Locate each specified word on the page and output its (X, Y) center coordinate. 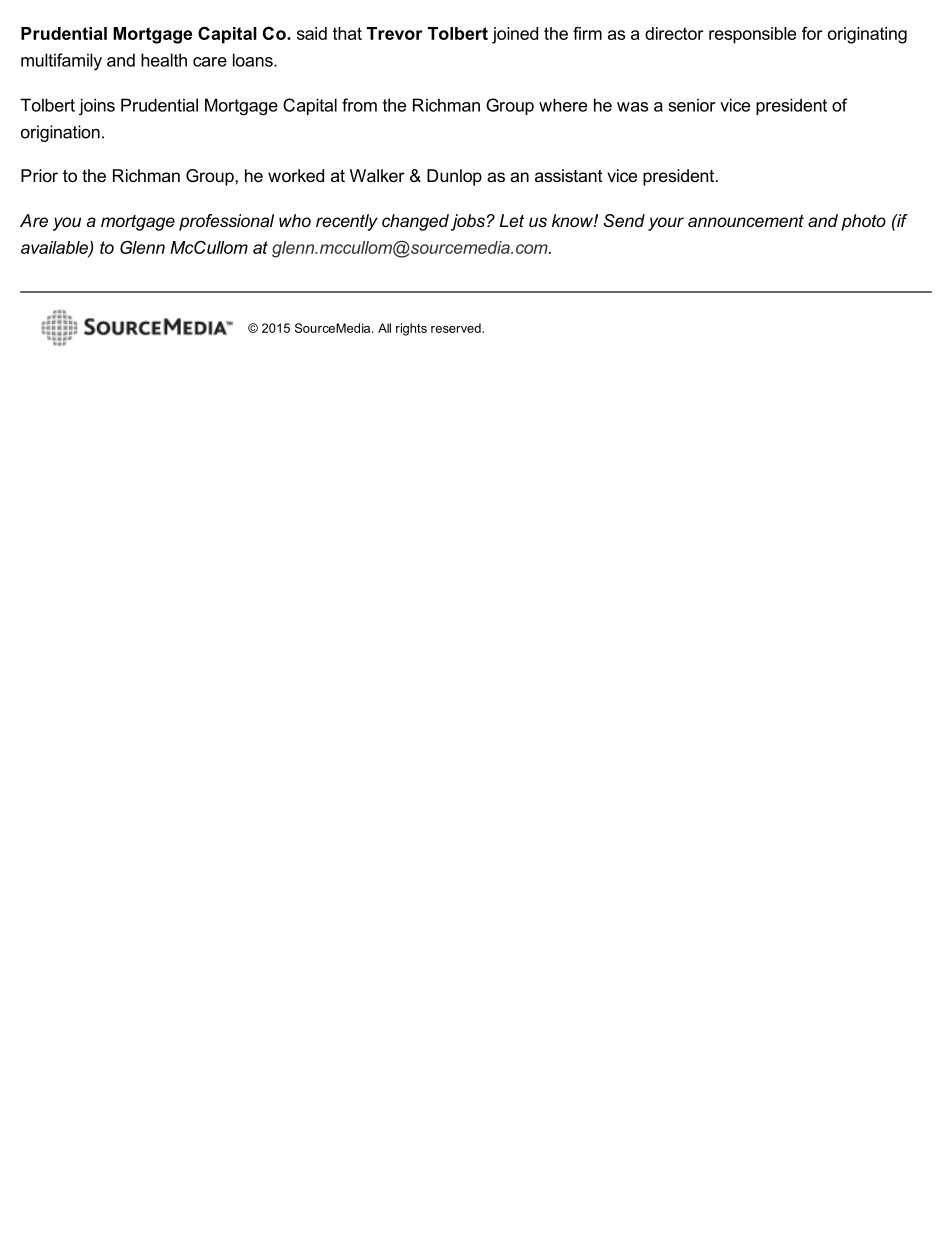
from (359, 105)
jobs (468, 222)
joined (515, 35)
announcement (746, 220)
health (164, 60)
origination (60, 133)
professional (226, 222)
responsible (752, 35)
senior (692, 105)
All (384, 328)
